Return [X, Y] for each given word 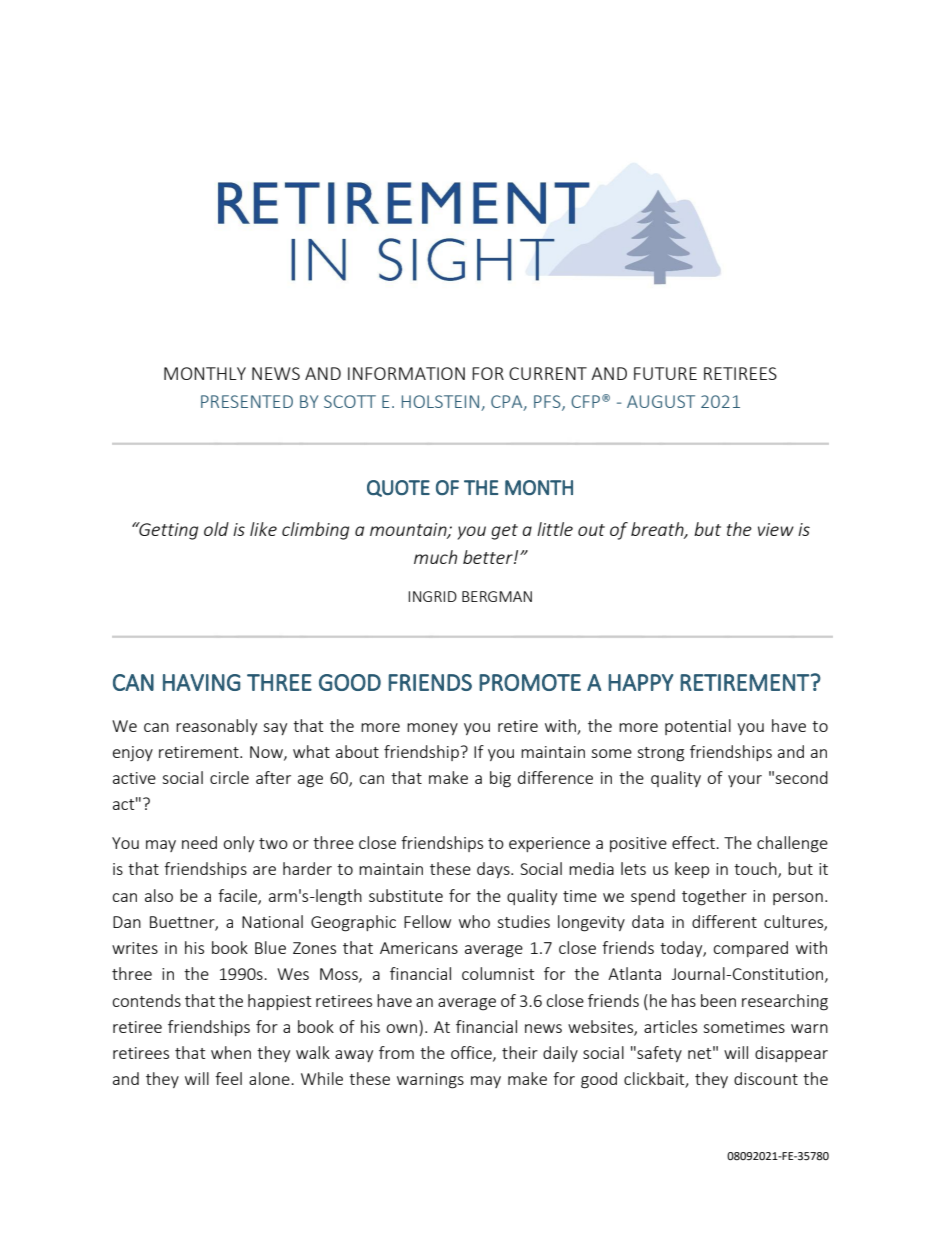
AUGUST [661, 401]
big [500, 779]
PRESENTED [247, 401]
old [216, 529]
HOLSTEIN [442, 403]
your [745, 781]
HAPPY [640, 682]
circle [229, 777]
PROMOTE [530, 682]
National [272, 921]
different [724, 921]
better [489, 557]
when [231, 1052]
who [474, 921]
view [776, 529]
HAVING [202, 682]
